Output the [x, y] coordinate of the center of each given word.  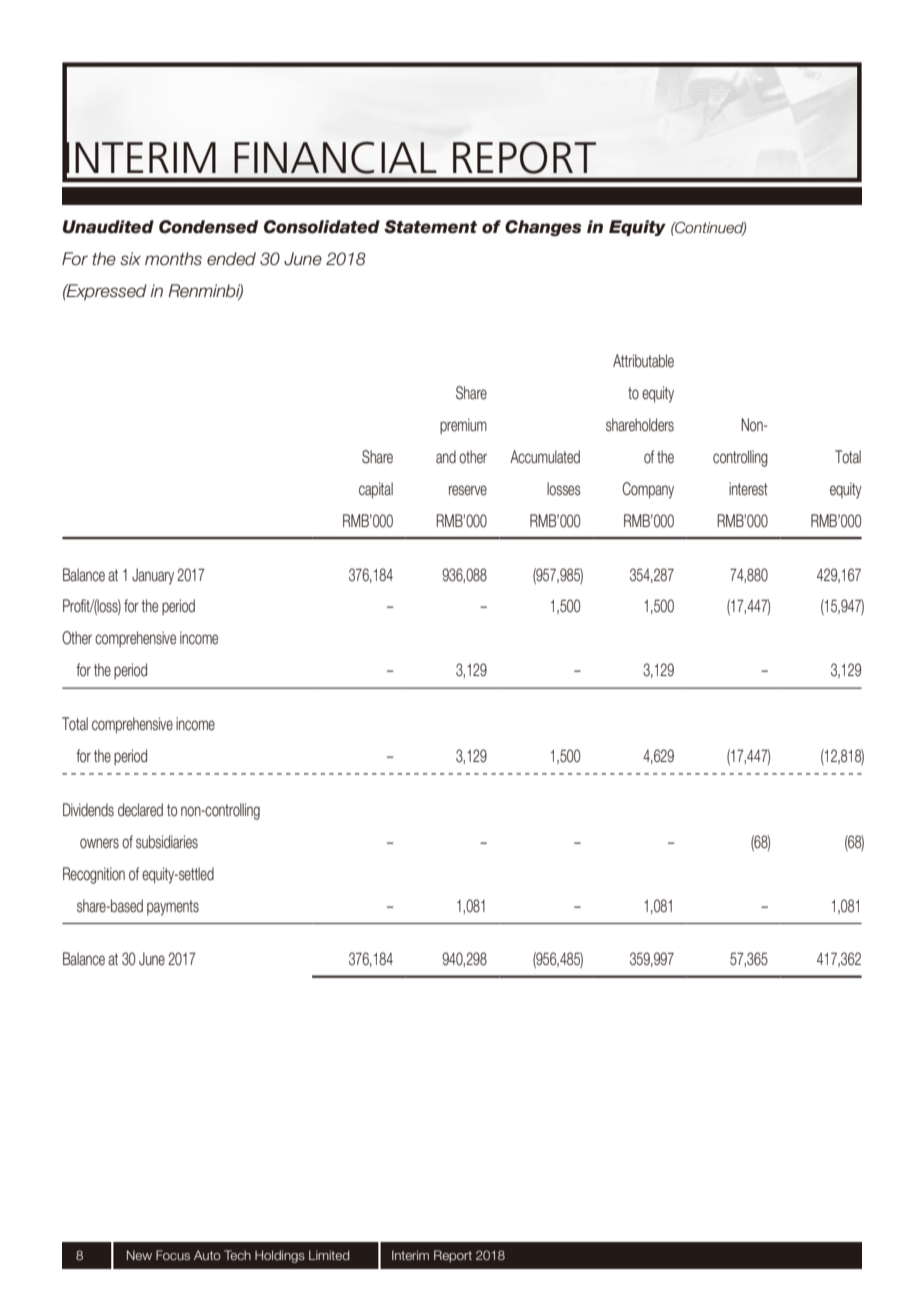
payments [173, 908]
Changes [543, 228]
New [139, 1255]
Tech [237, 1255]
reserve [468, 490]
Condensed [208, 227]
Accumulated [545, 457]
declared [140, 810]
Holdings [280, 1256]
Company [648, 490]
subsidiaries [167, 842]
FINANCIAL [335, 157]
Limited [329, 1255]
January [153, 576]
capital [376, 490]
